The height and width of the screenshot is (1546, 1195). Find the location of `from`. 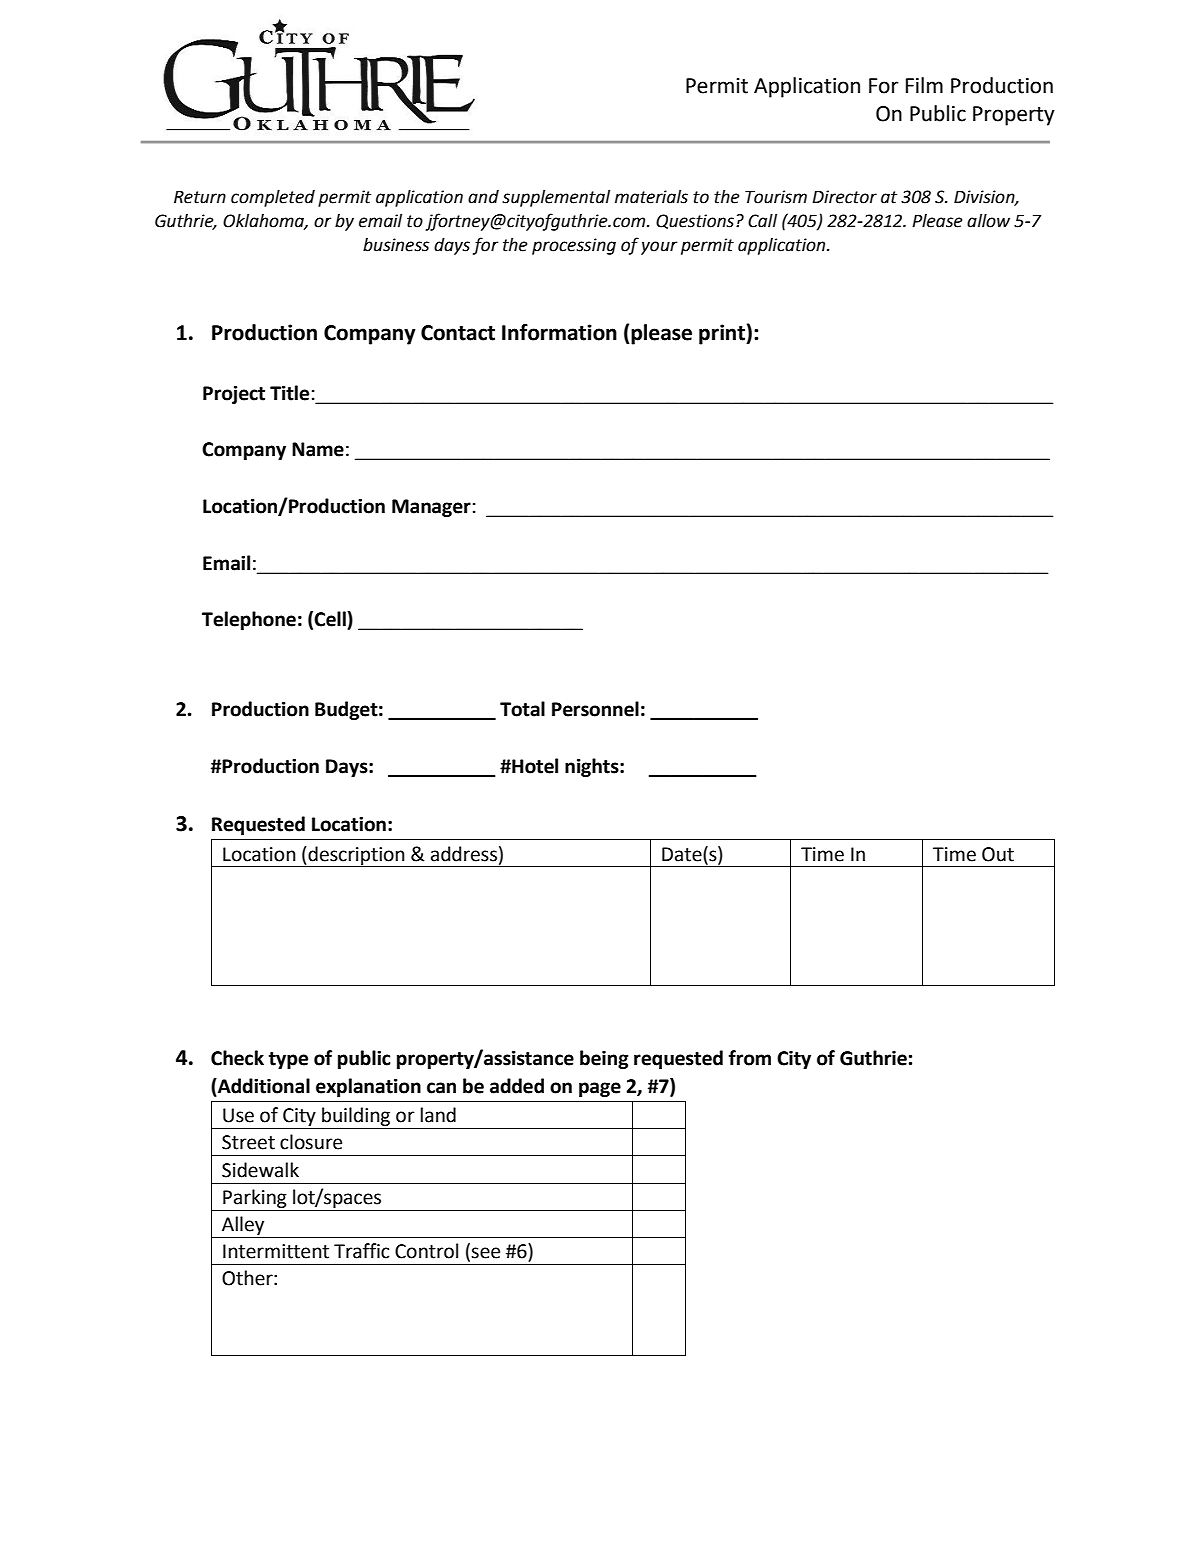

from is located at coordinates (750, 1058).
